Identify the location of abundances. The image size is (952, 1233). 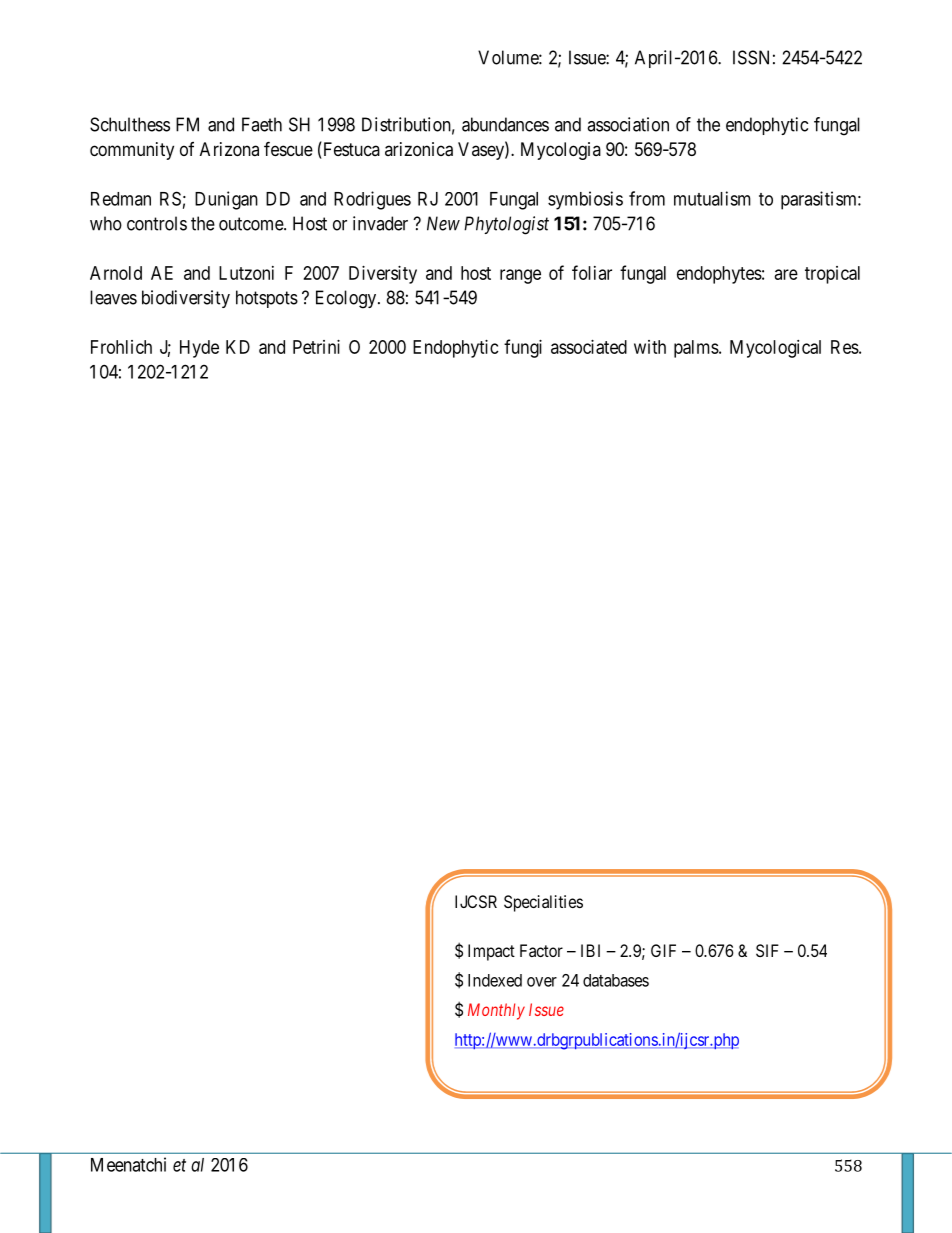
(505, 124).
